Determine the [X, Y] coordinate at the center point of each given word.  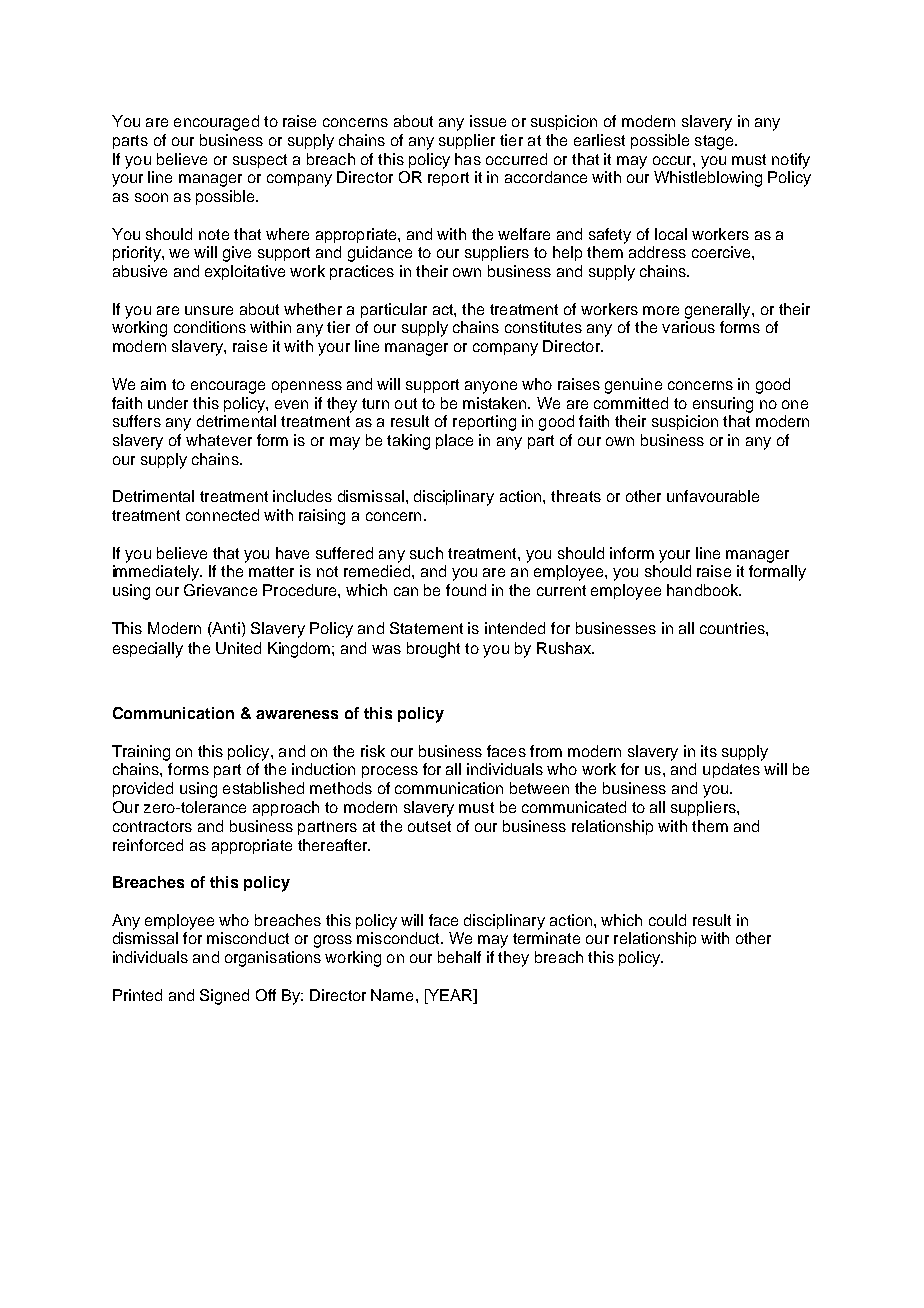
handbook [703, 590]
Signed [224, 997]
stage [715, 142]
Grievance [220, 590]
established [263, 788]
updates [731, 770]
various [688, 327]
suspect [260, 161]
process [390, 772]
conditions [210, 327]
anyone [491, 387]
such [426, 553]
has [468, 159]
